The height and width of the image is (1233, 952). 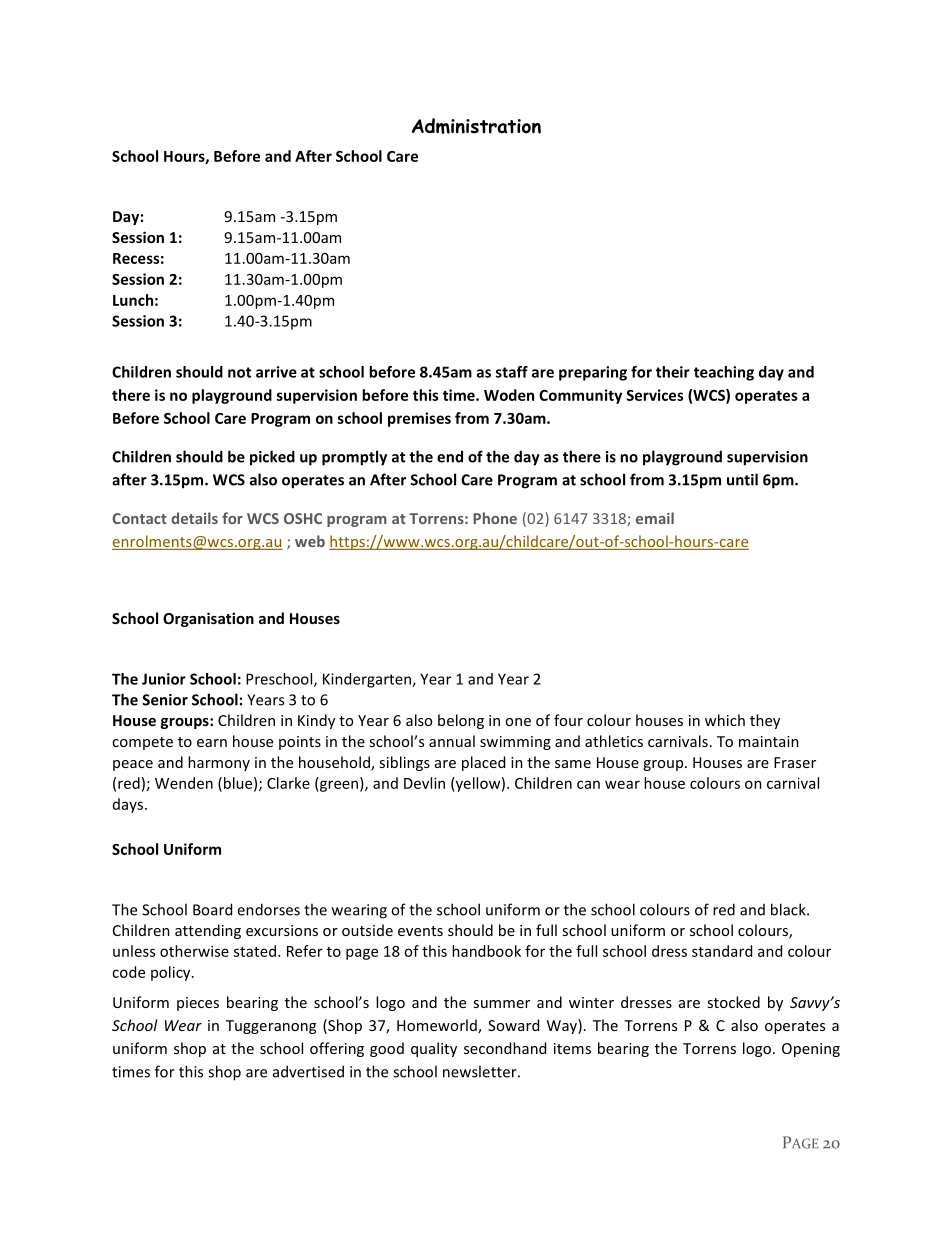 What do you see at coordinates (495, 518) in the image?
I see `Phone` at bounding box center [495, 518].
